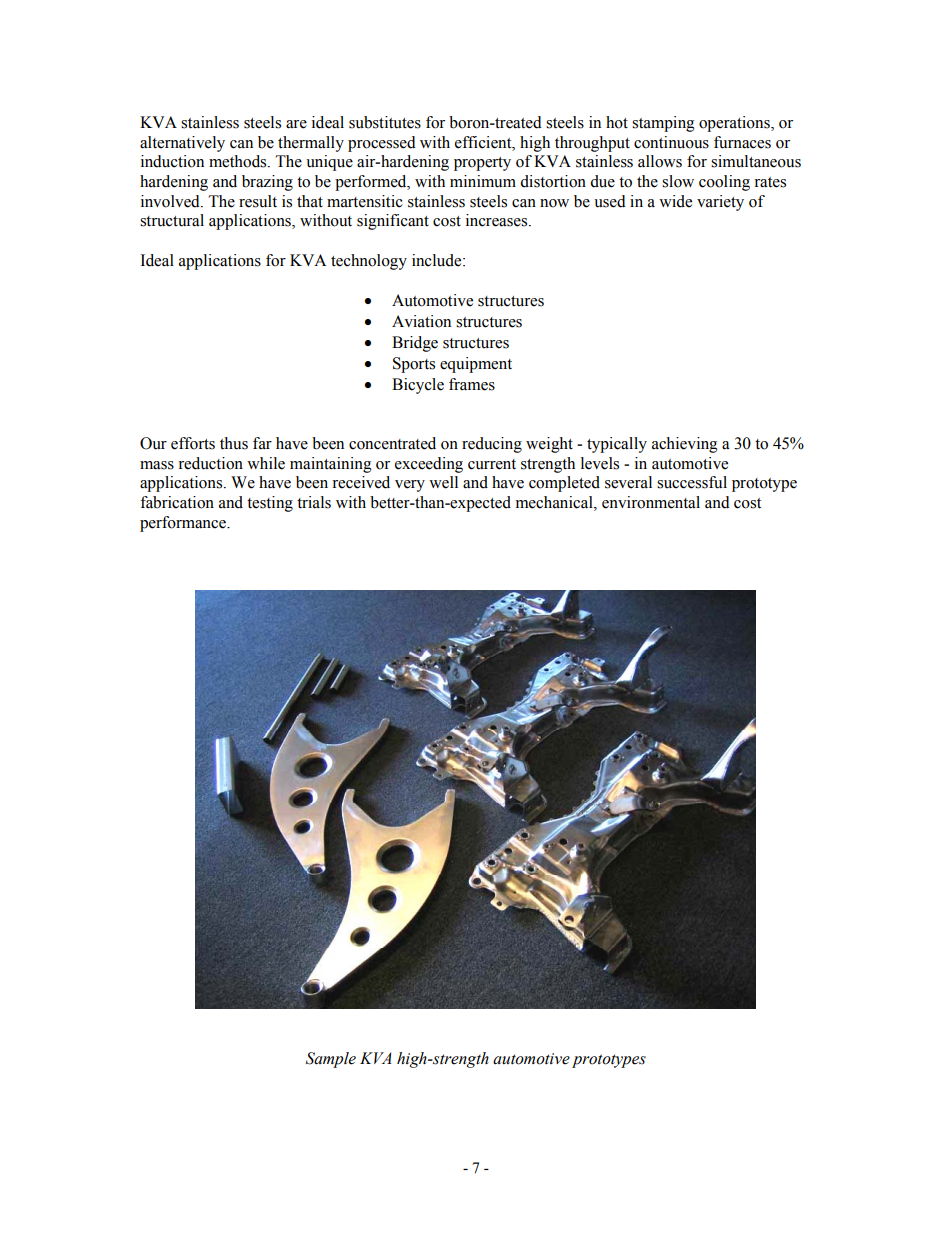 The image size is (952, 1233). I want to click on very, so click(410, 486).
